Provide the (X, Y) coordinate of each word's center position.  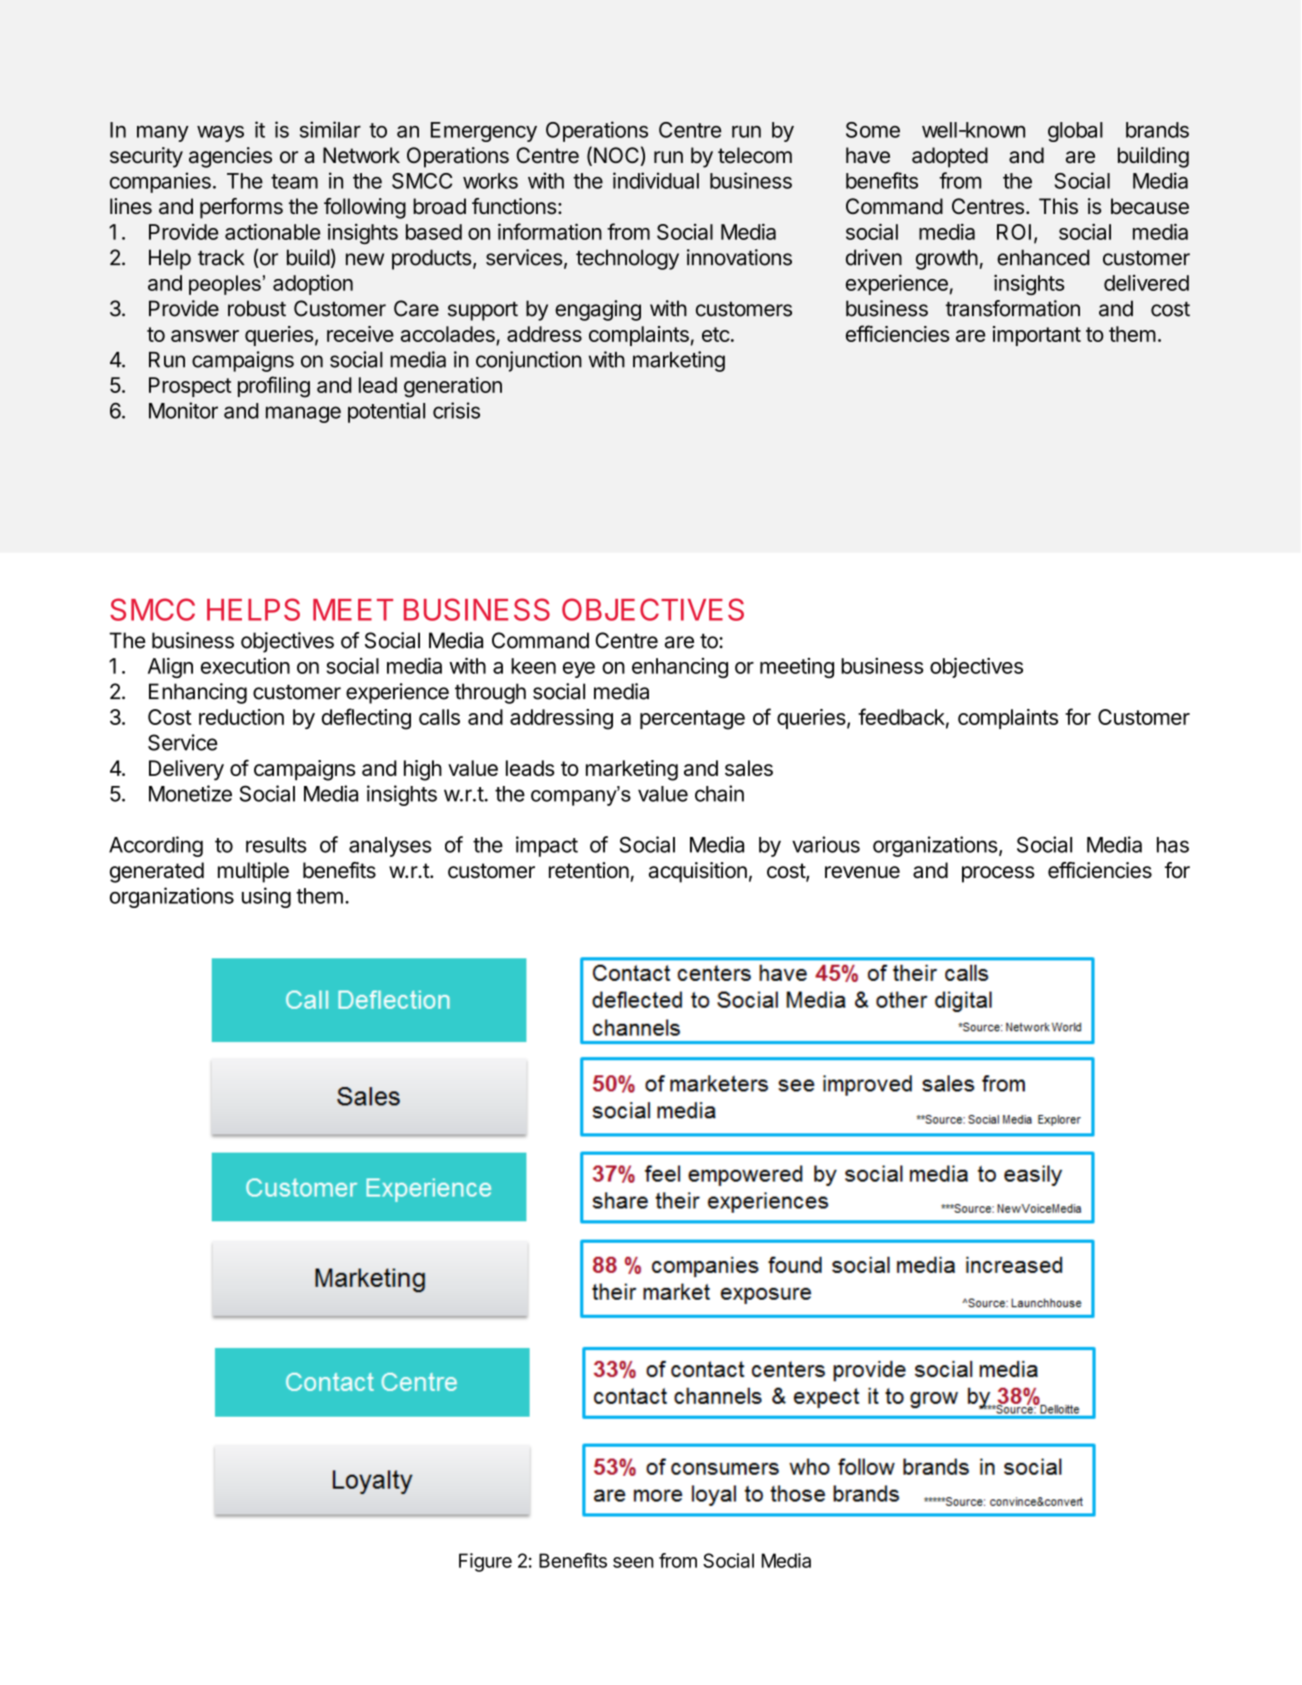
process (998, 874)
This (1058, 206)
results (276, 845)
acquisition (698, 872)
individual (656, 180)
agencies (230, 157)
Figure (485, 1562)
